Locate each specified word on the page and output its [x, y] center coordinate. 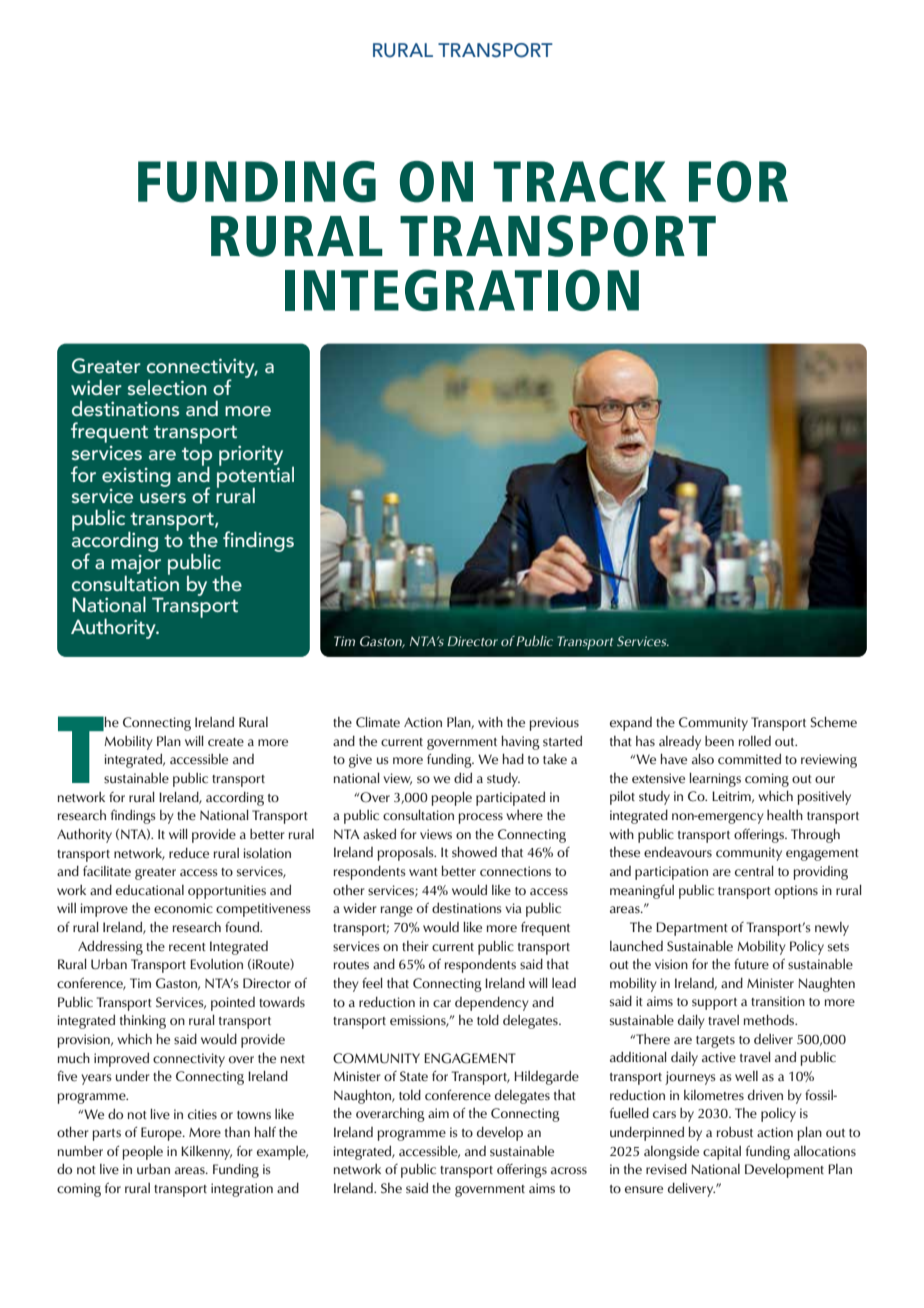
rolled [755, 741]
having [521, 742]
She [391, 1188]
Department [692, 929]
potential [255, 477]
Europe [162, 1134]
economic [183, 908]
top [197, 458]
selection [167, 387]
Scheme [833, 722]
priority [251, 456]
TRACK [579, 182]
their [415, 946]
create [226, 742]
